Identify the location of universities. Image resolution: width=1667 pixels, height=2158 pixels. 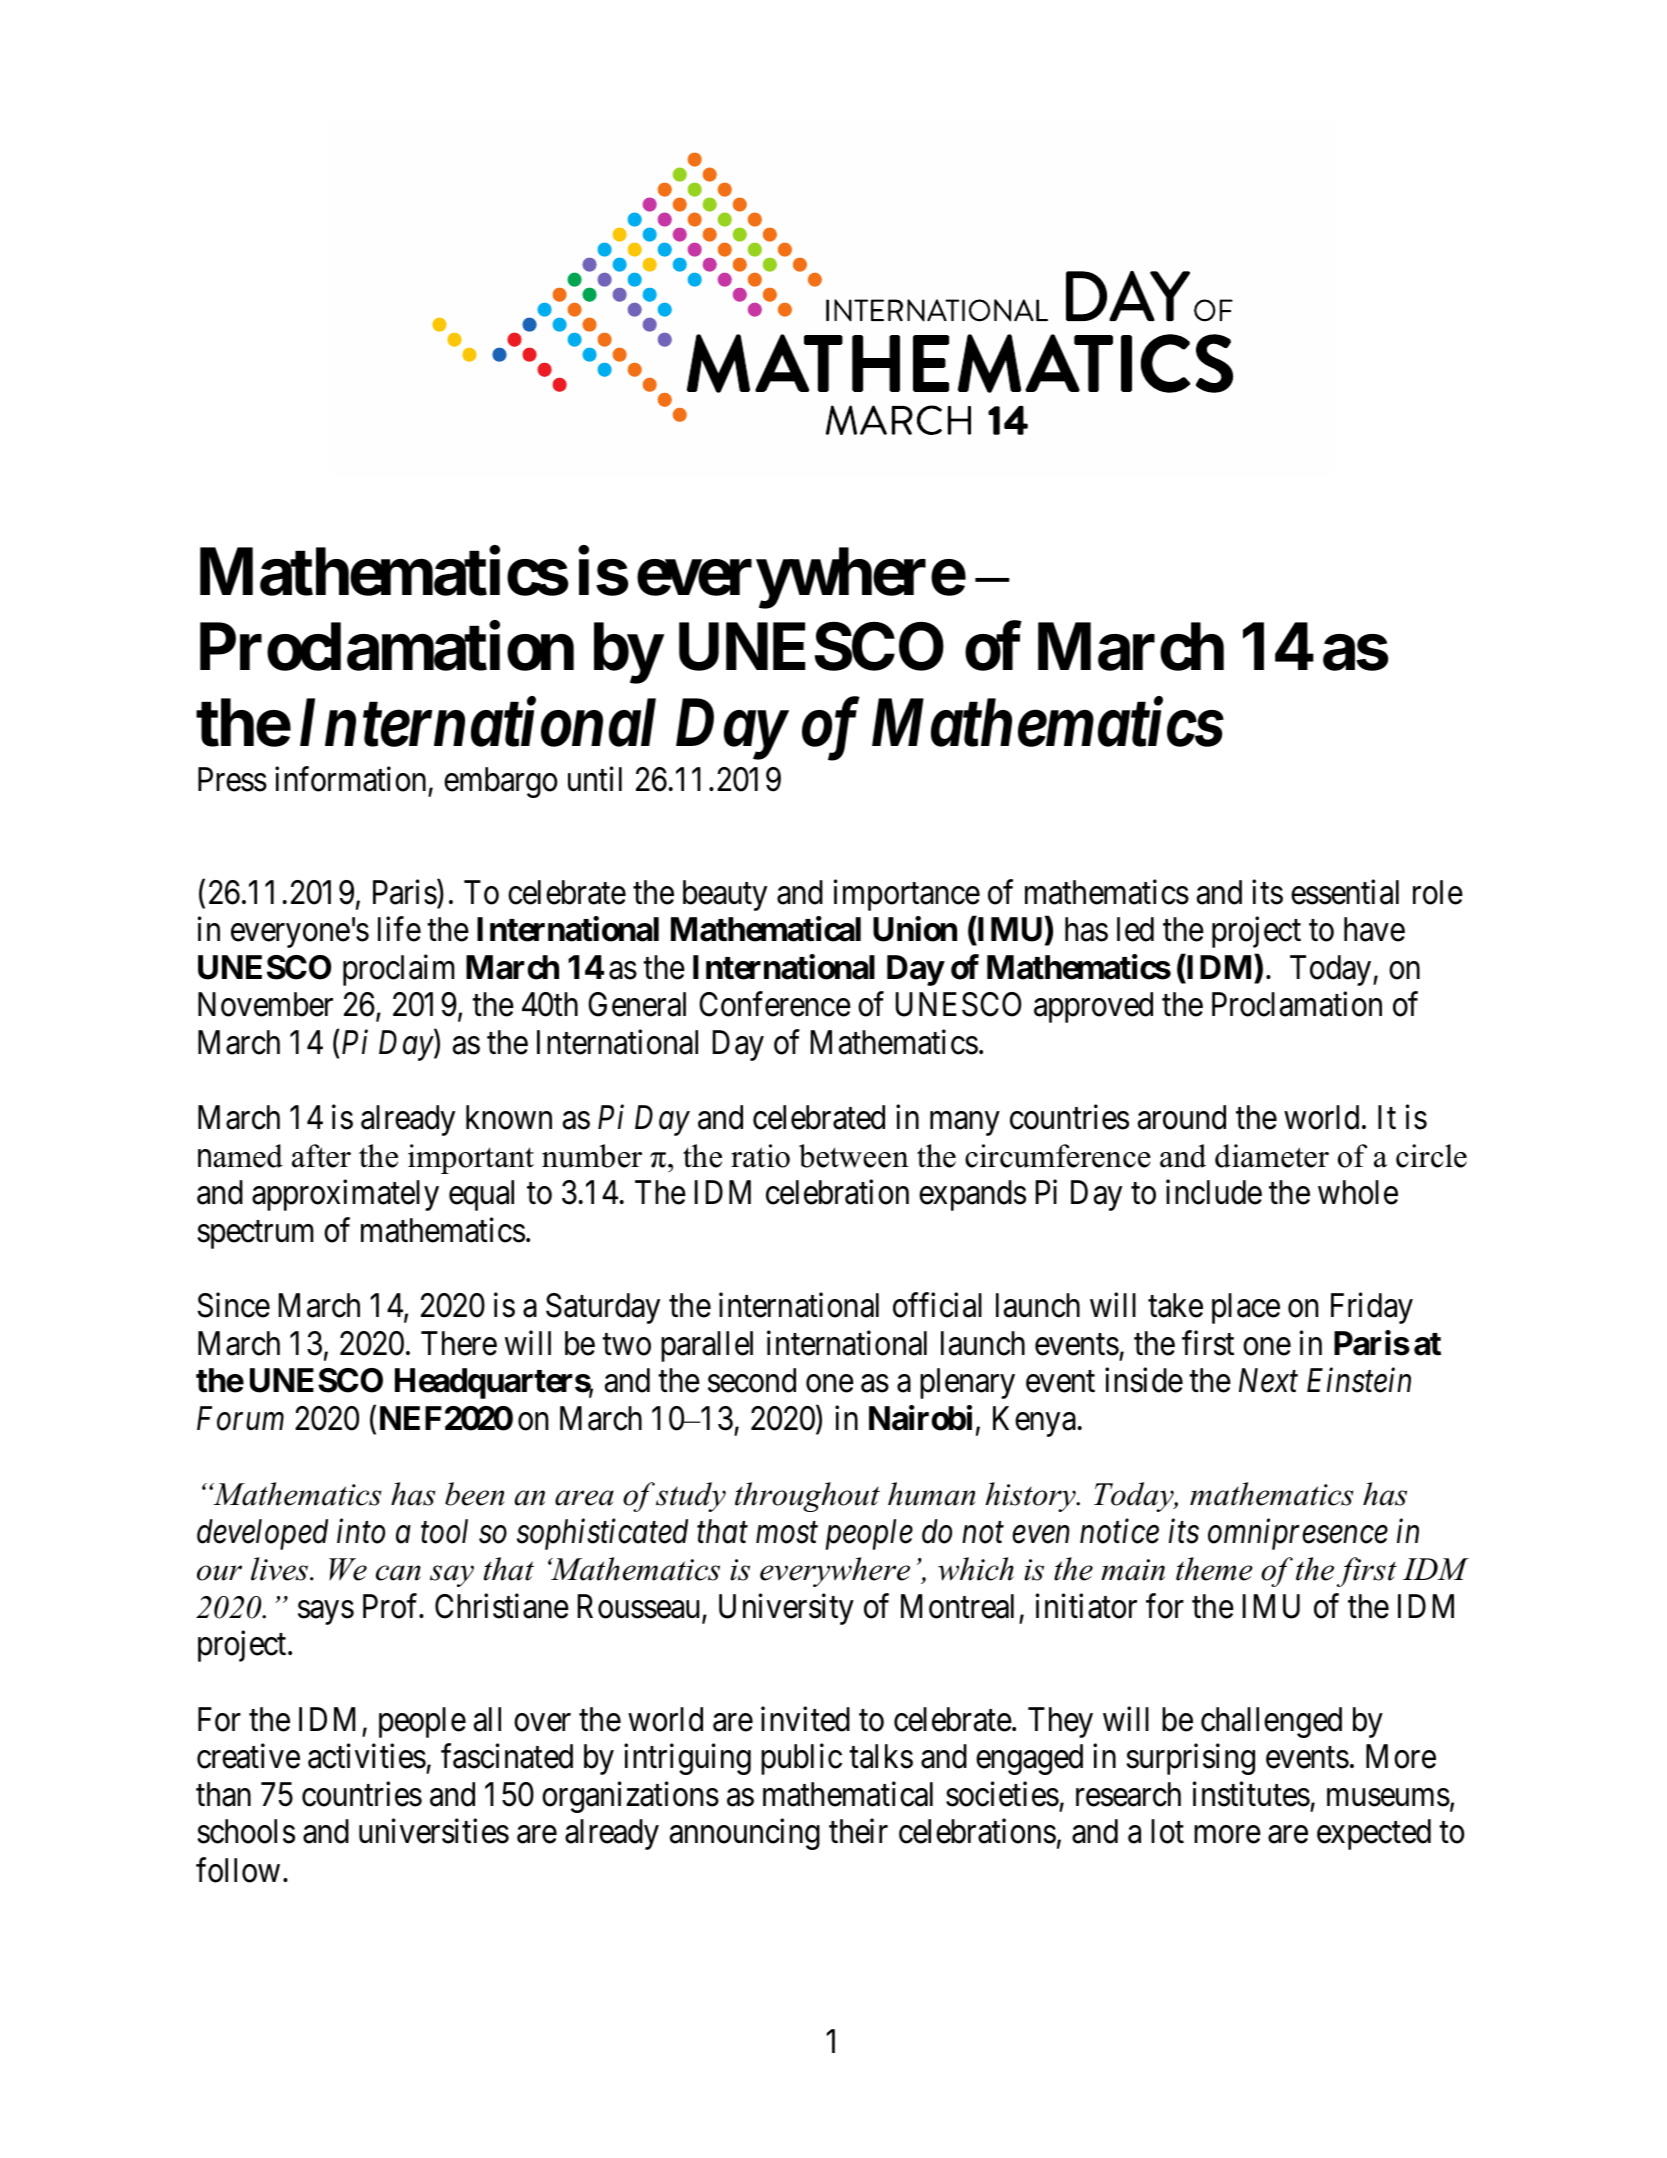
(434, 1831).
